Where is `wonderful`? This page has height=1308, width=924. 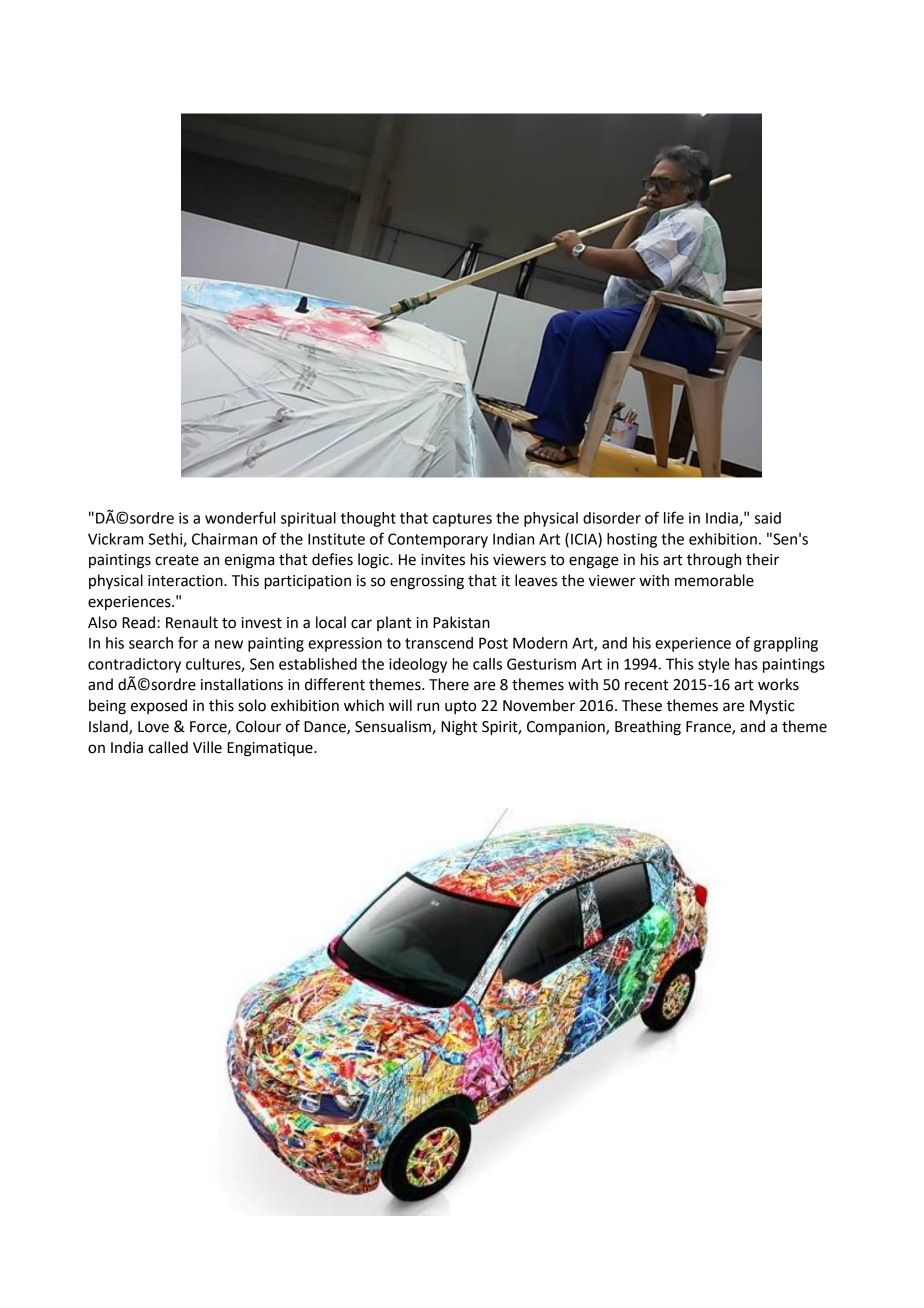
wonderful is located at coordinates (240, 517).
